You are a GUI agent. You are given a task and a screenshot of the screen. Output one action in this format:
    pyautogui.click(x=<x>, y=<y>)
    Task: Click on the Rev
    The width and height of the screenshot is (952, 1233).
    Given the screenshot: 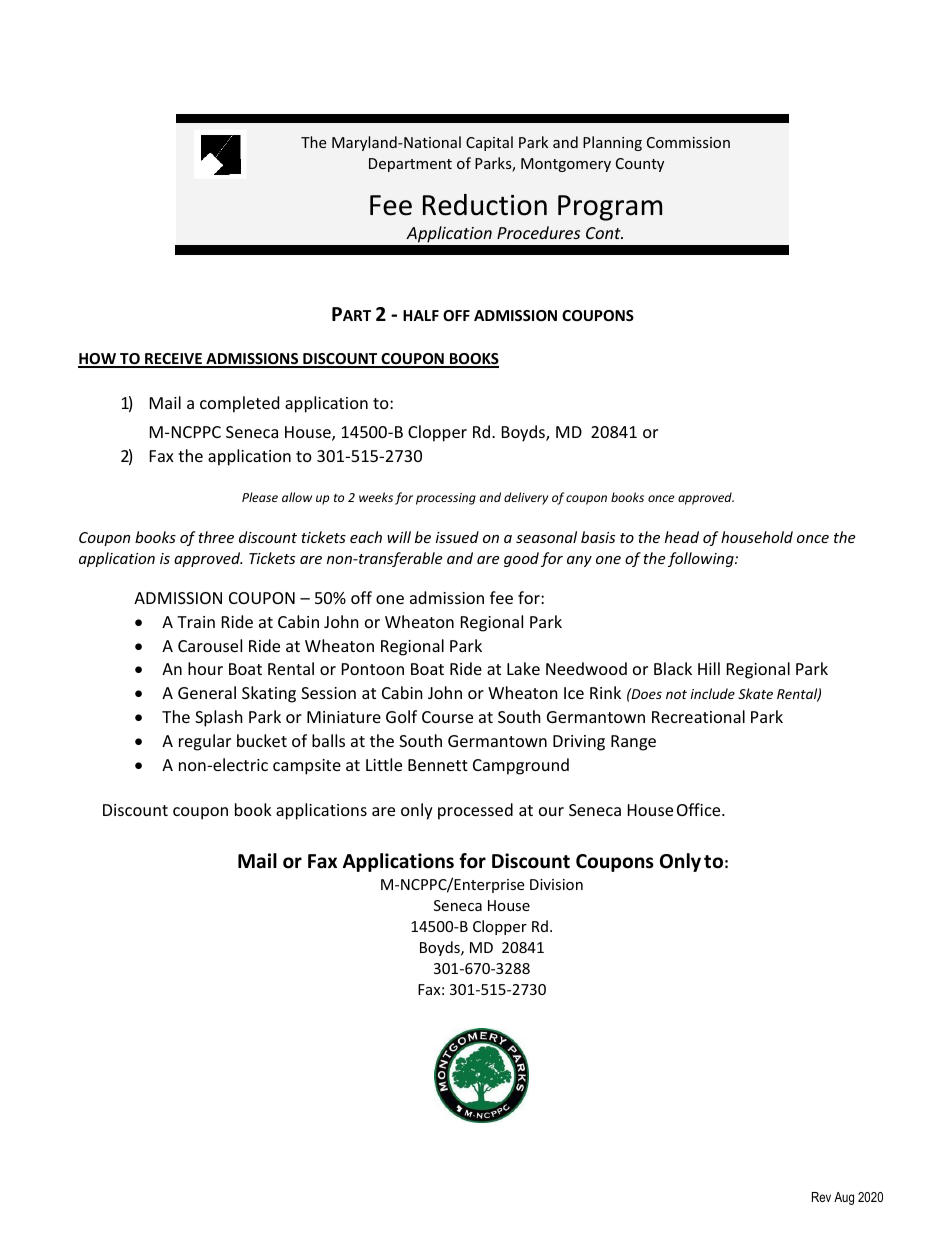 What is the action you would take?
    pyautogui.click(x=821, y=1197)
